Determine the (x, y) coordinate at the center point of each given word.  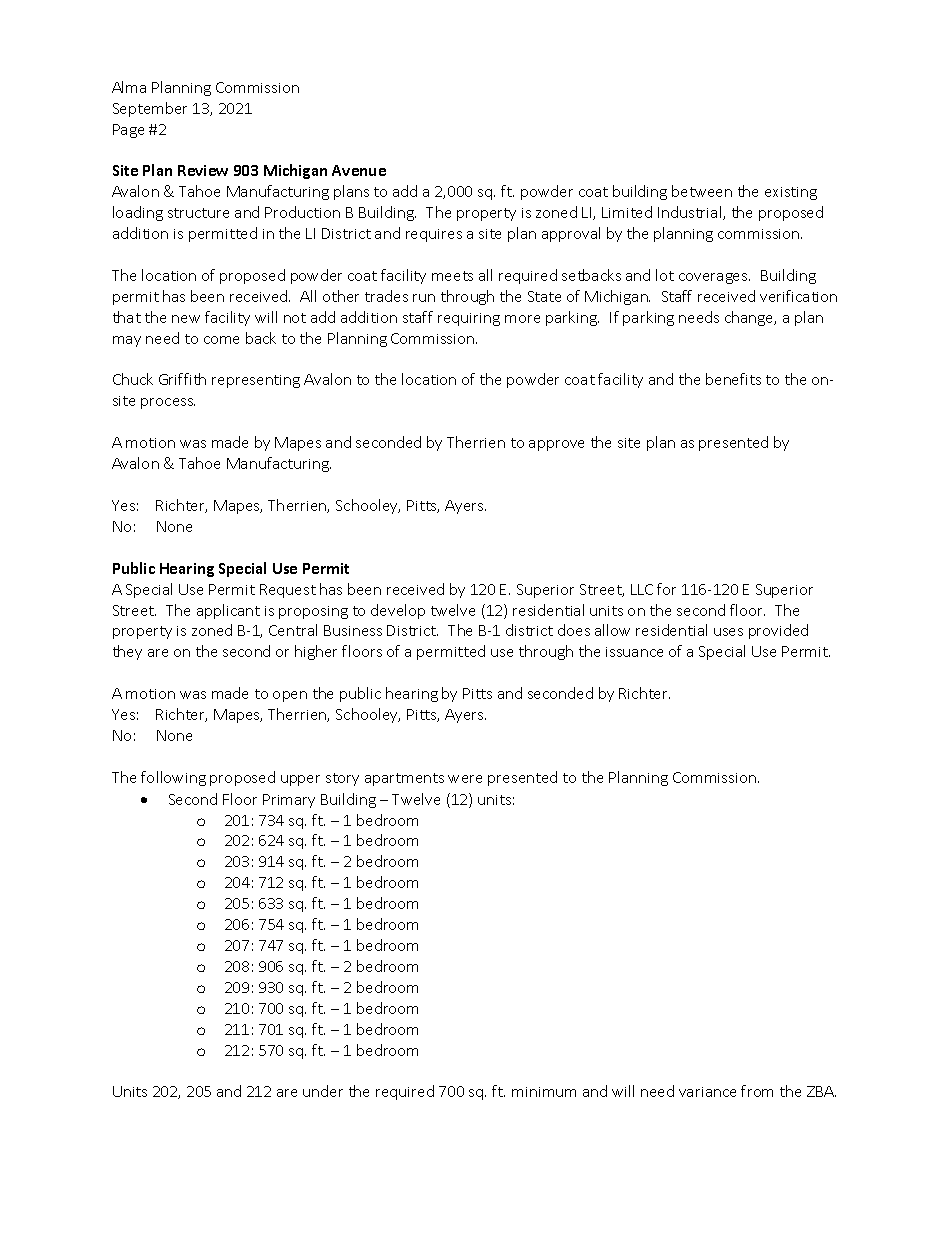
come (221, 340)
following (173, 778)
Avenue (359, 170)
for (666, 589)
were (465, 779)
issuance (634, 652)
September (150, 109)
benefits (733, 379)
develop (398, 611)
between (702, 191)
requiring (469, 319)
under (323, 1091)
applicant (228, 611)
